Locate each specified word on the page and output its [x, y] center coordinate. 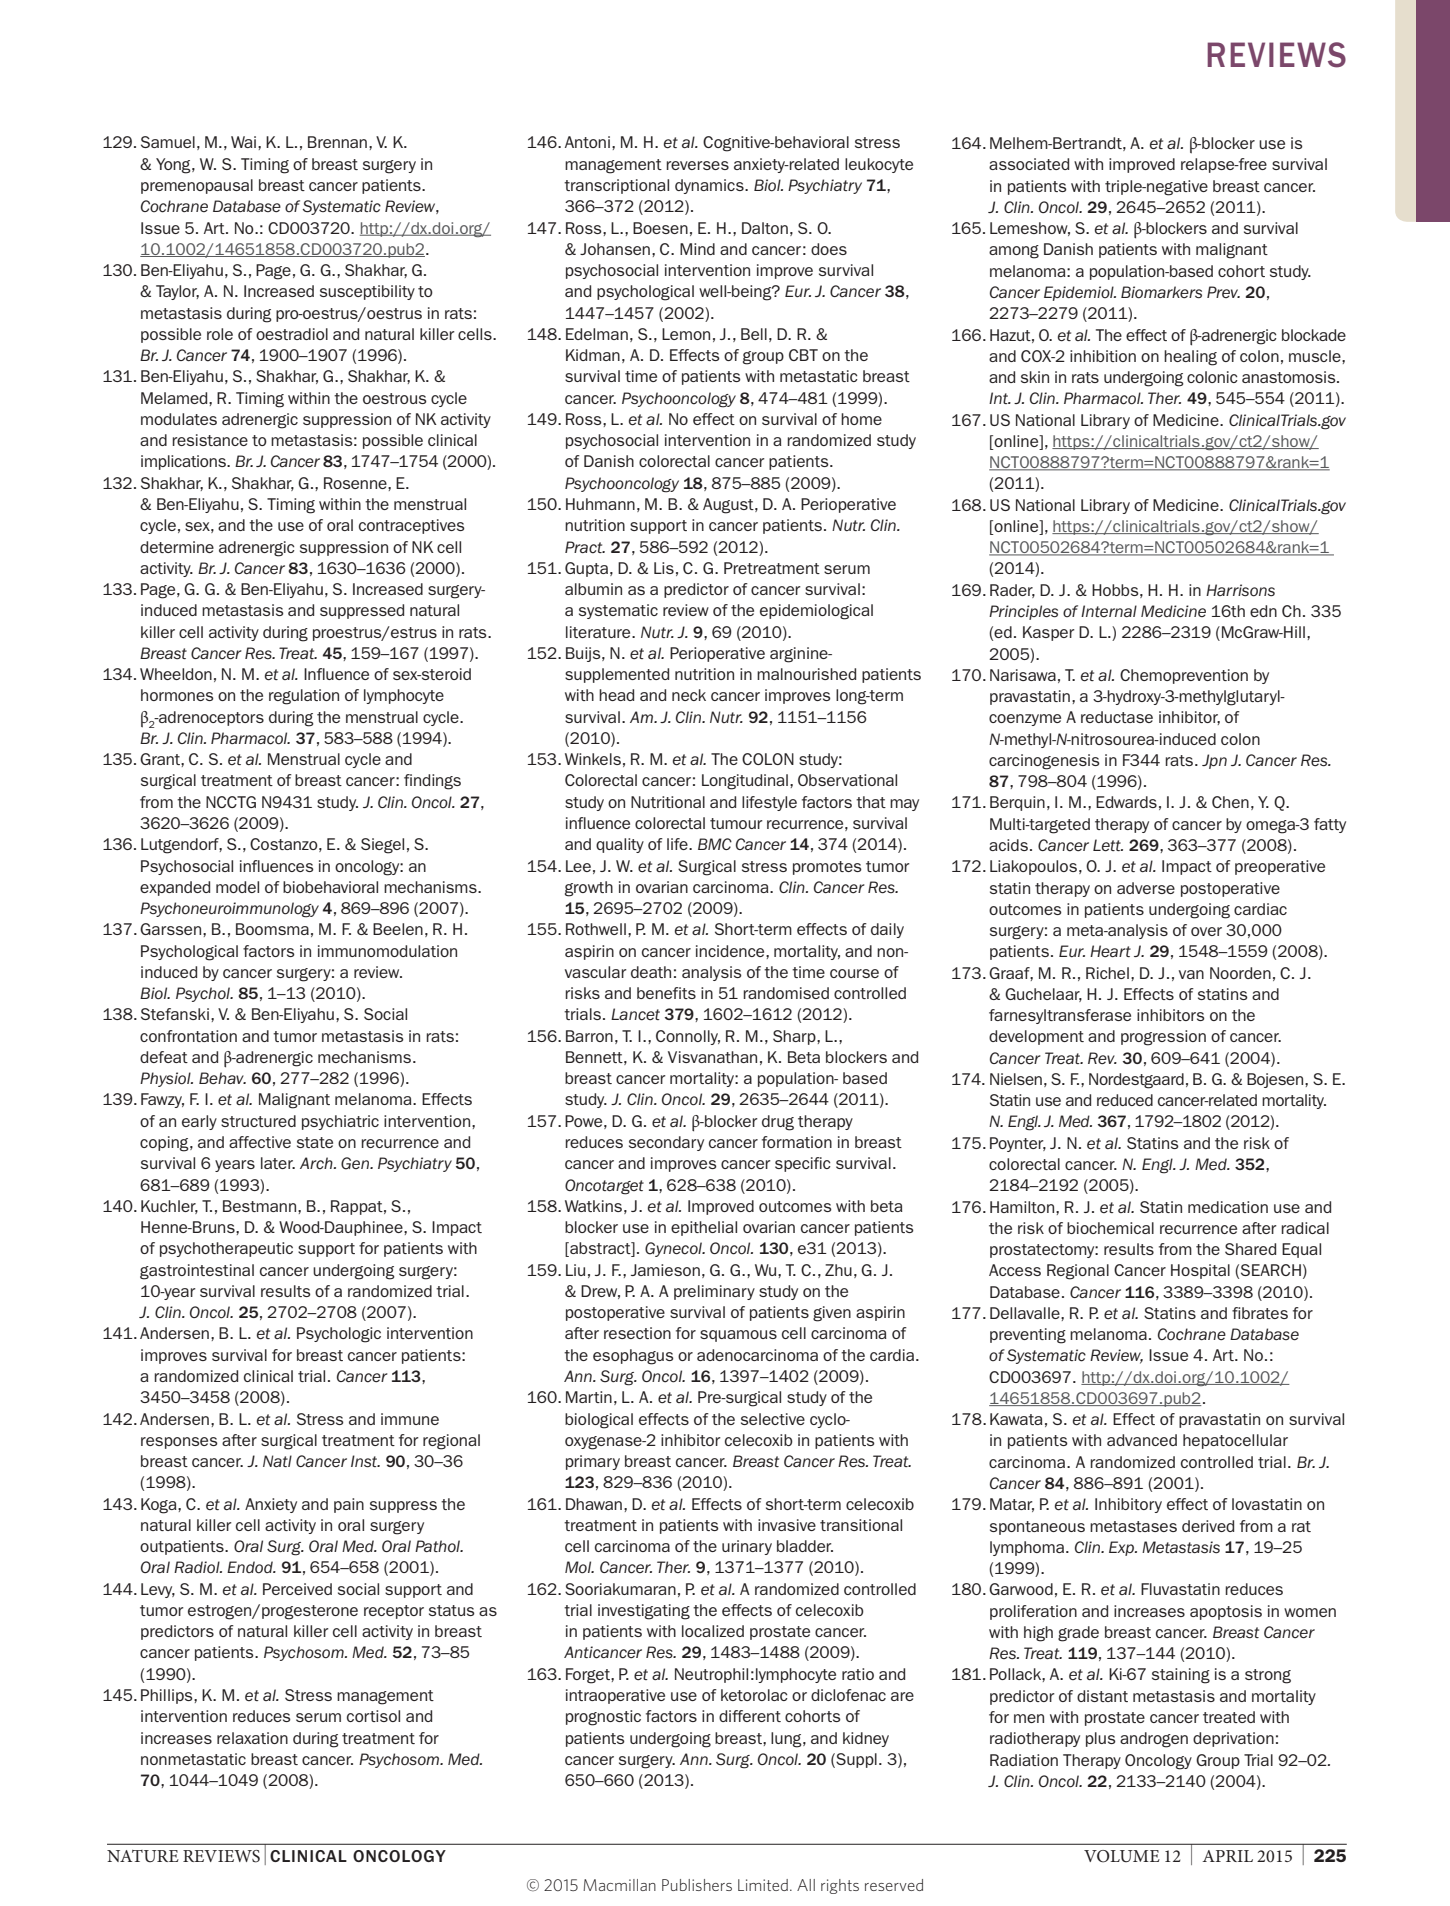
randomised [786, 993]
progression [1163, 1038]
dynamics [710, 186]
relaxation [252, 1738]
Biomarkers [1161, 292]
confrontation [188, 1036]
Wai [245, 142]
